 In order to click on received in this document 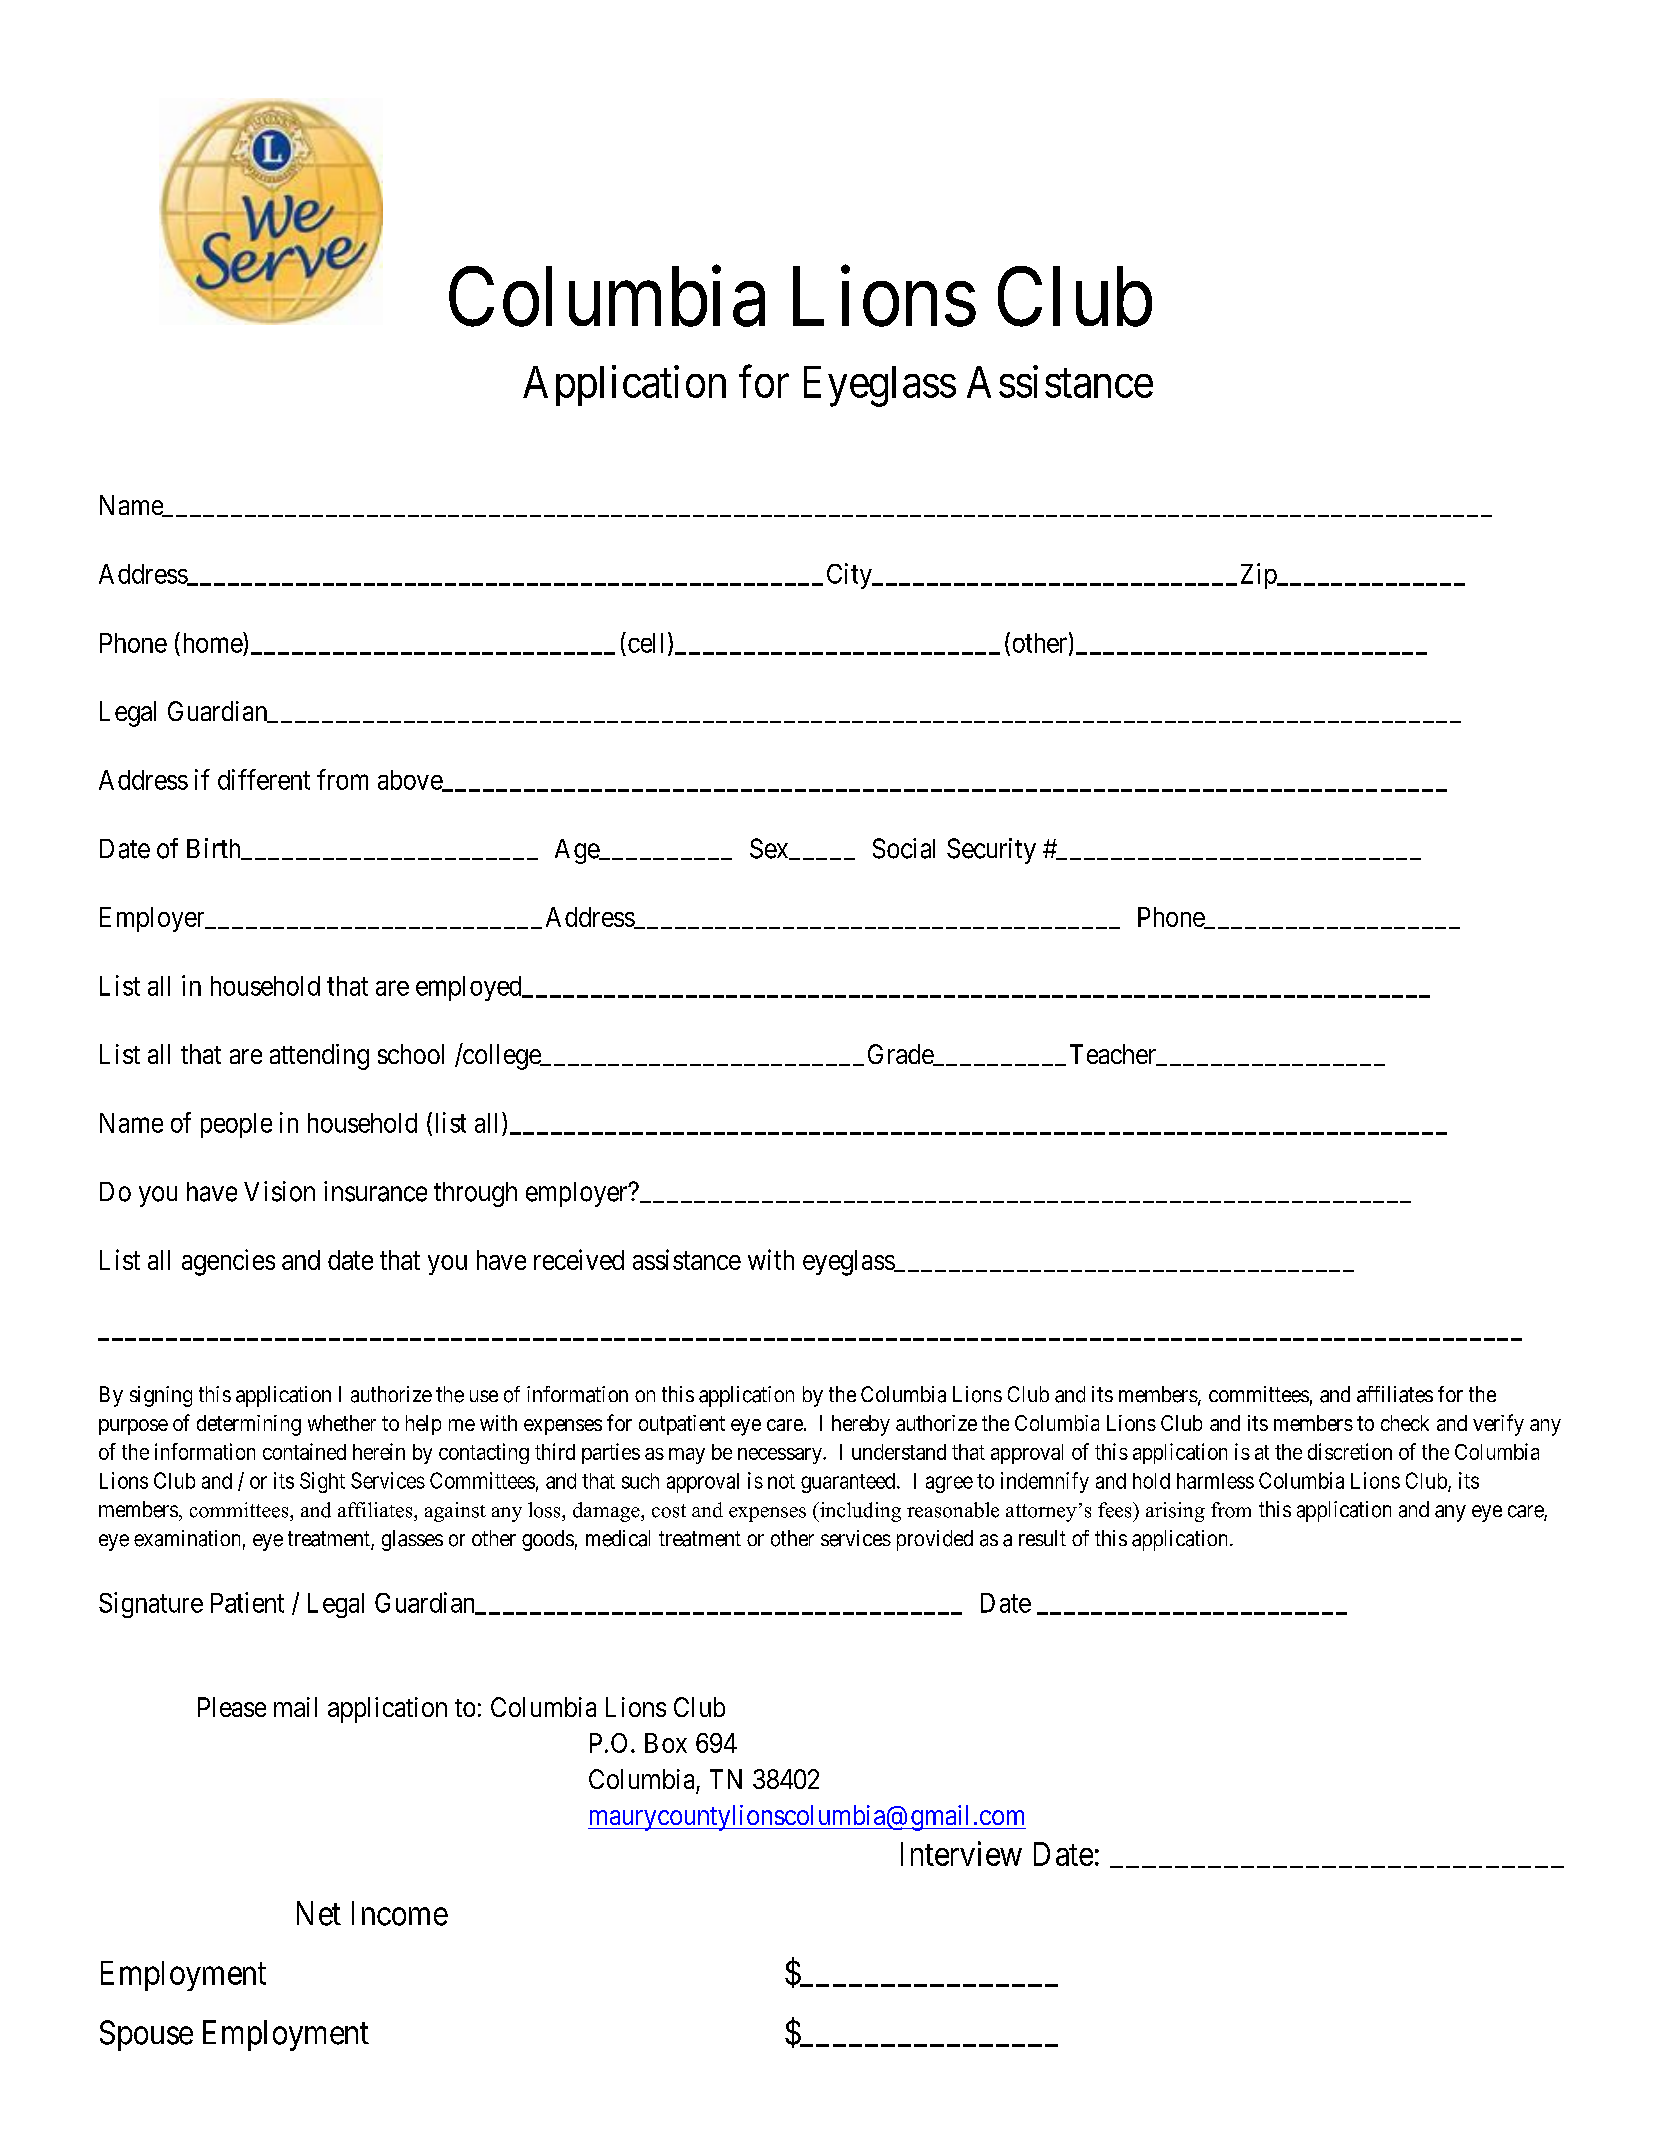, I will do `click(579, 1259)`.
